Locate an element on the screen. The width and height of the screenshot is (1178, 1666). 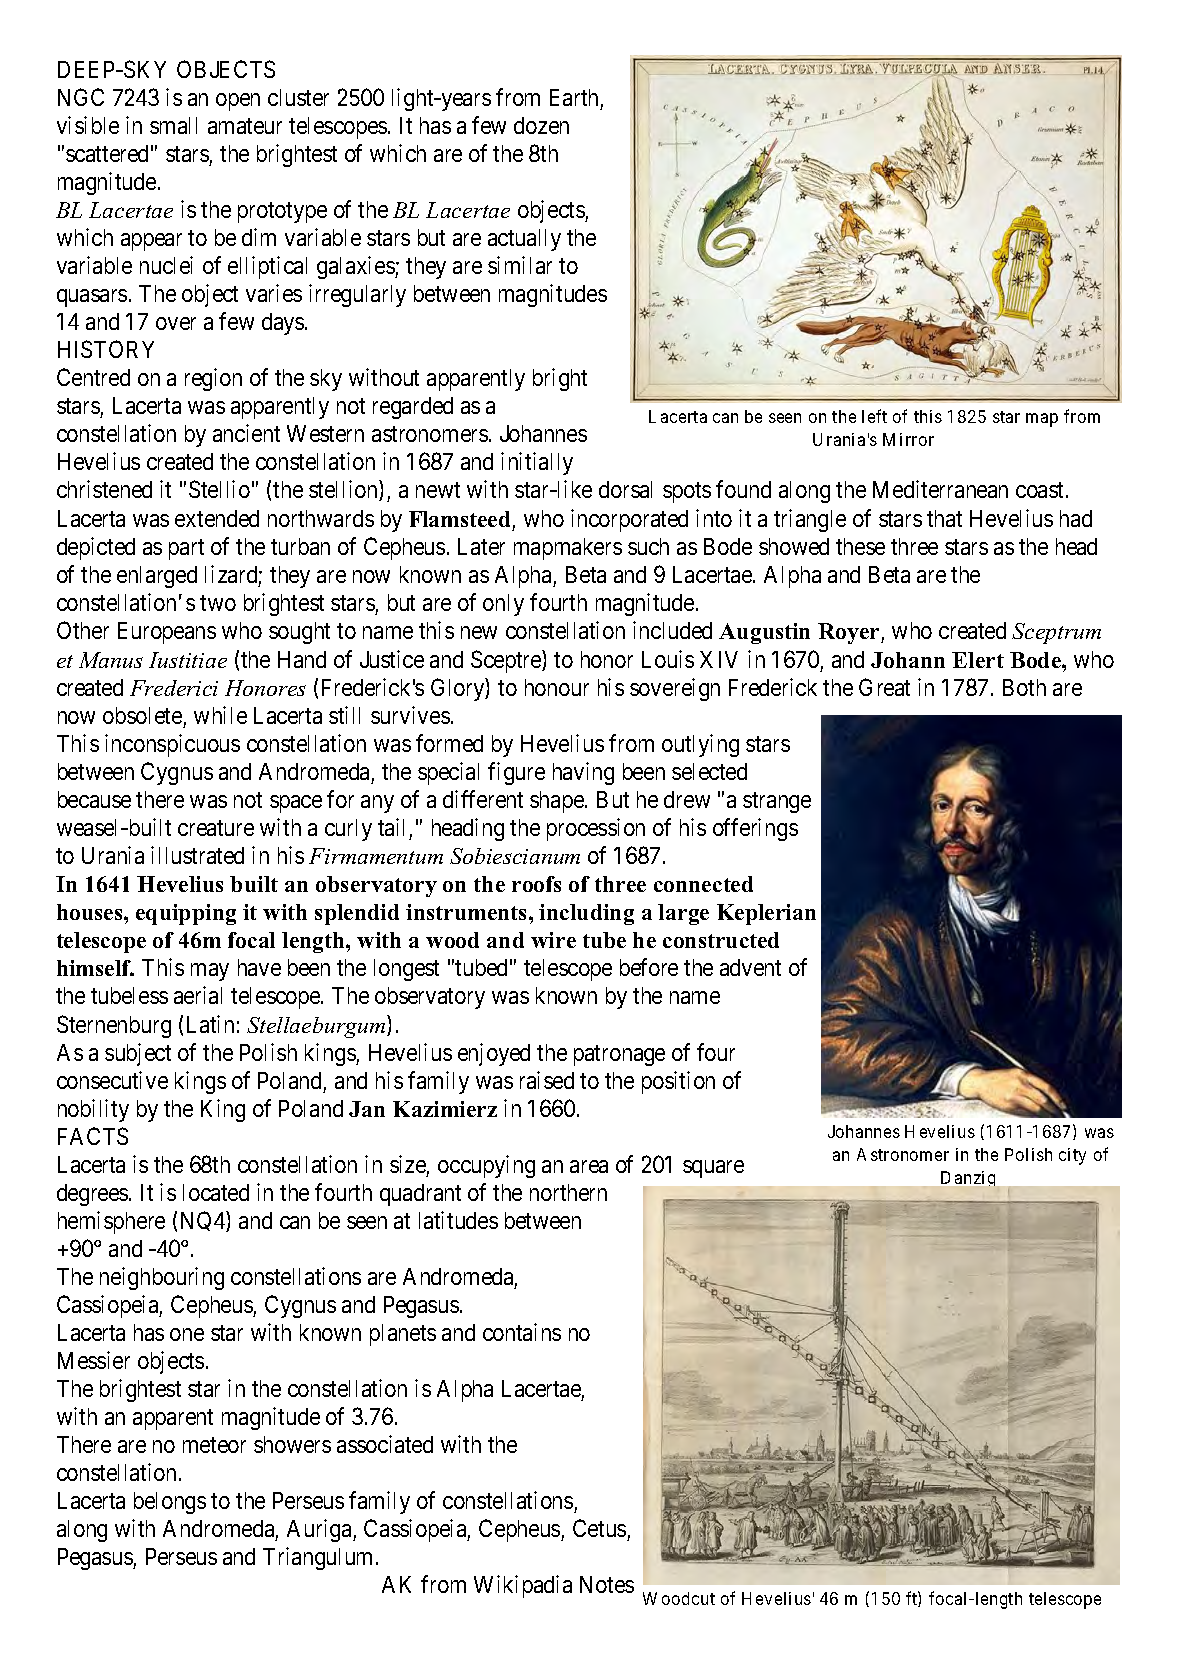
small is located at coordinates (173, 125).
